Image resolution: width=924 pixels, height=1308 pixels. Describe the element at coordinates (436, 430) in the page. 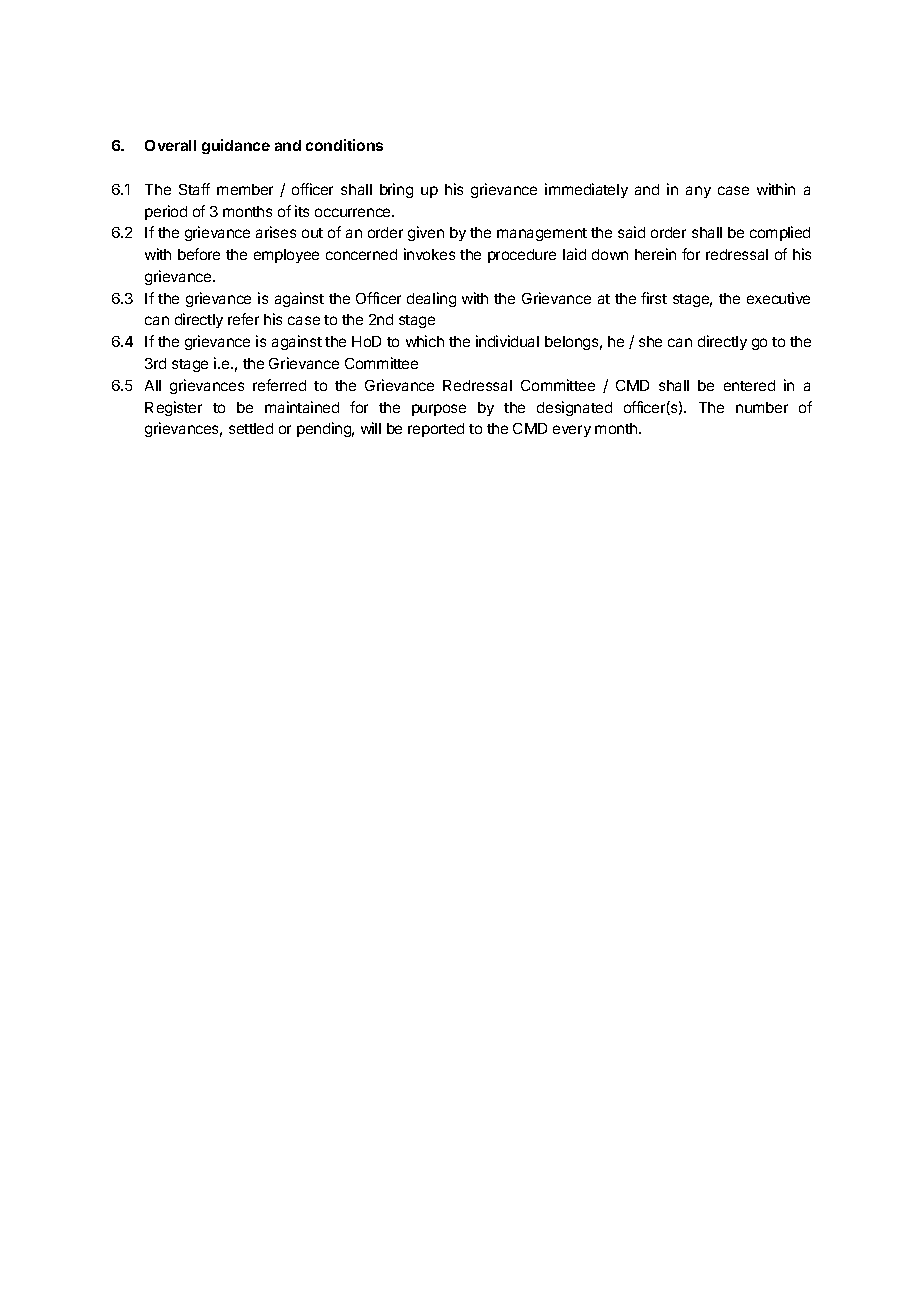

I see `reported` at that location.
